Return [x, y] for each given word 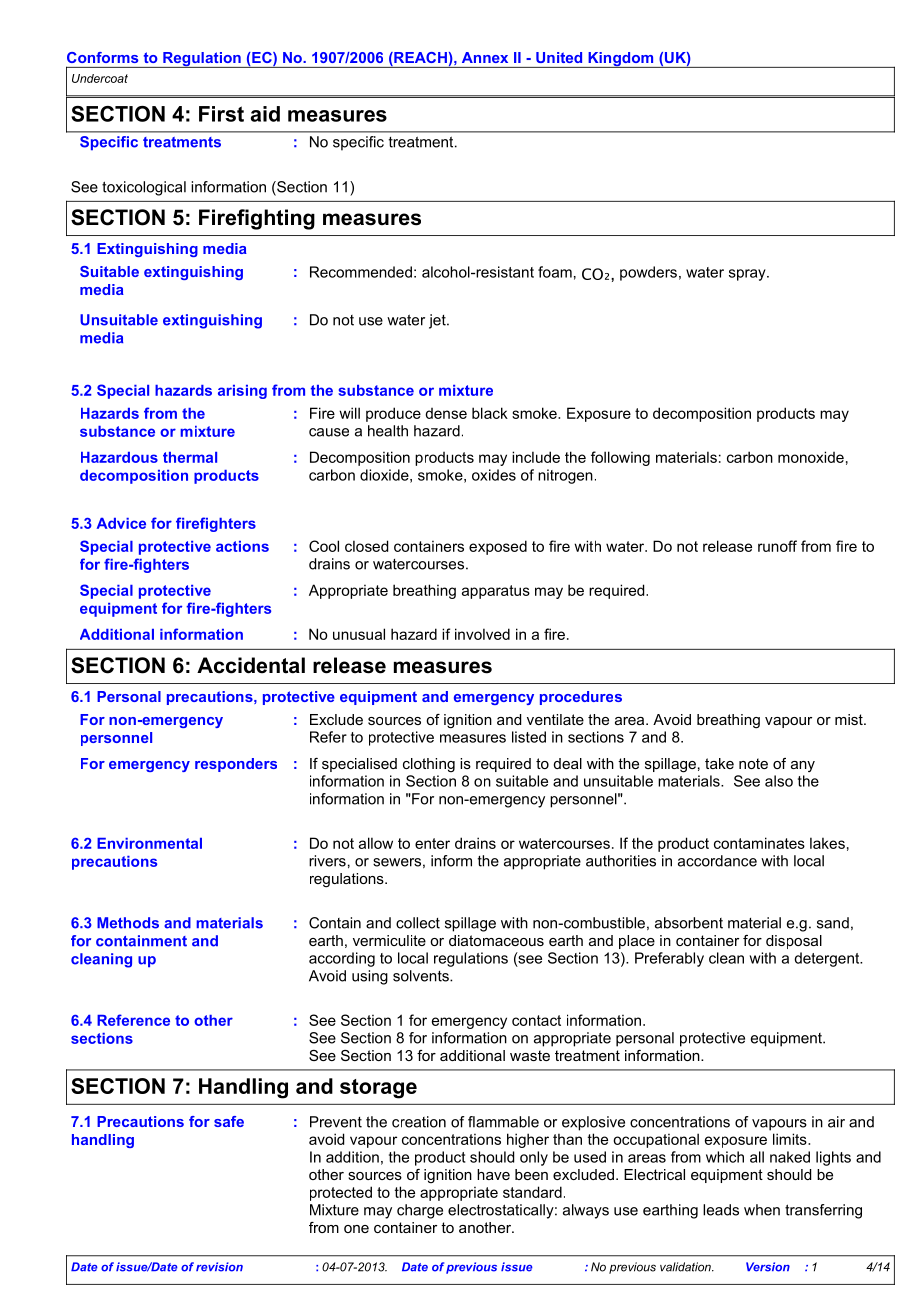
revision [219, 1267]
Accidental [251, 665]
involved [482, 634]
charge [420, 1211]
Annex [485, 57]
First [221, 114]
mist [850, 719]
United [559, 57]
